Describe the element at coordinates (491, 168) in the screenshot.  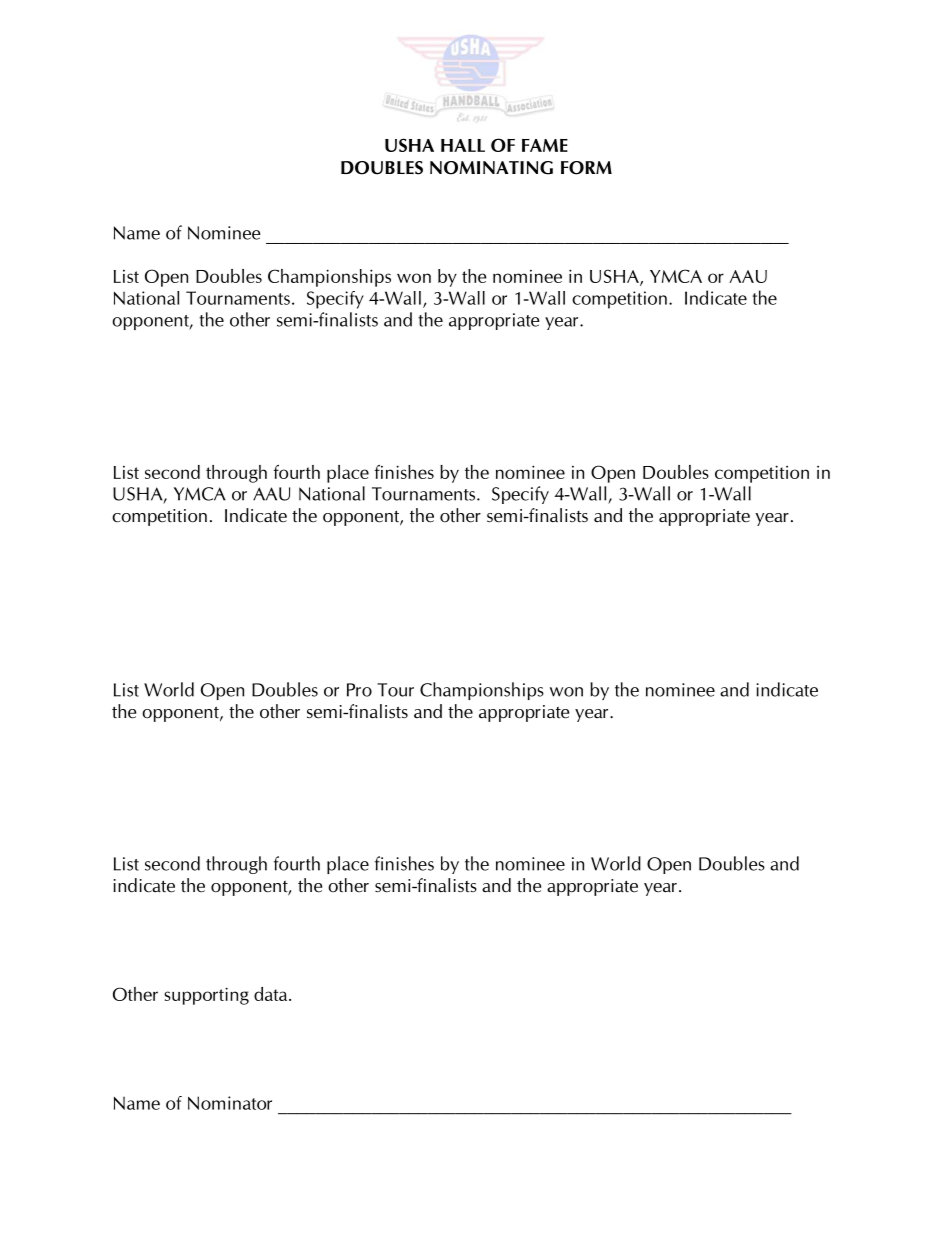
I see `NOMINATING` at that location.
